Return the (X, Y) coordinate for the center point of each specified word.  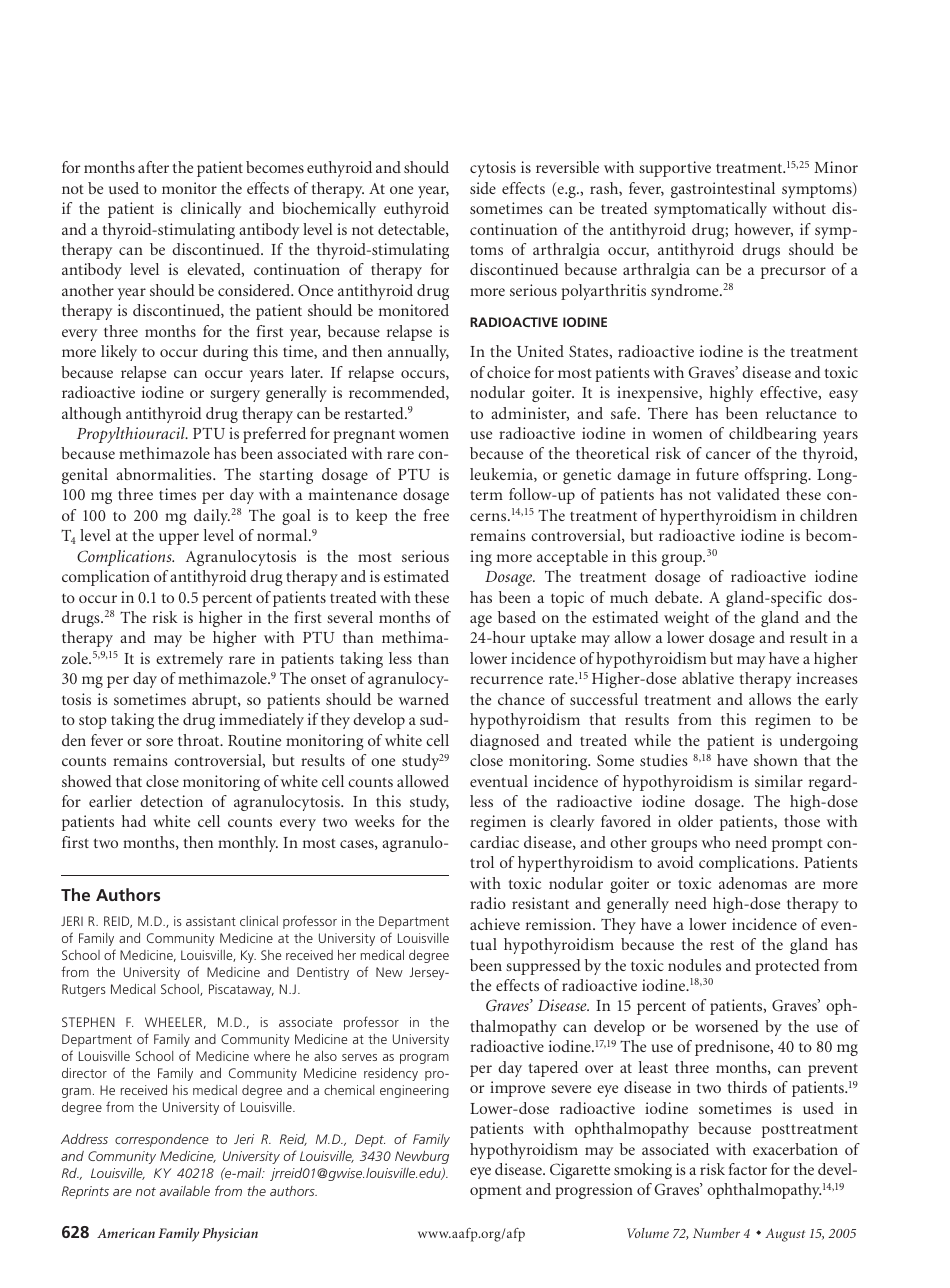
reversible (567, 167)
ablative (708, 678)
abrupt (215, 701)
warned (424, 699)
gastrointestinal (723, 190)
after (153, 167)
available (184, 1191)
